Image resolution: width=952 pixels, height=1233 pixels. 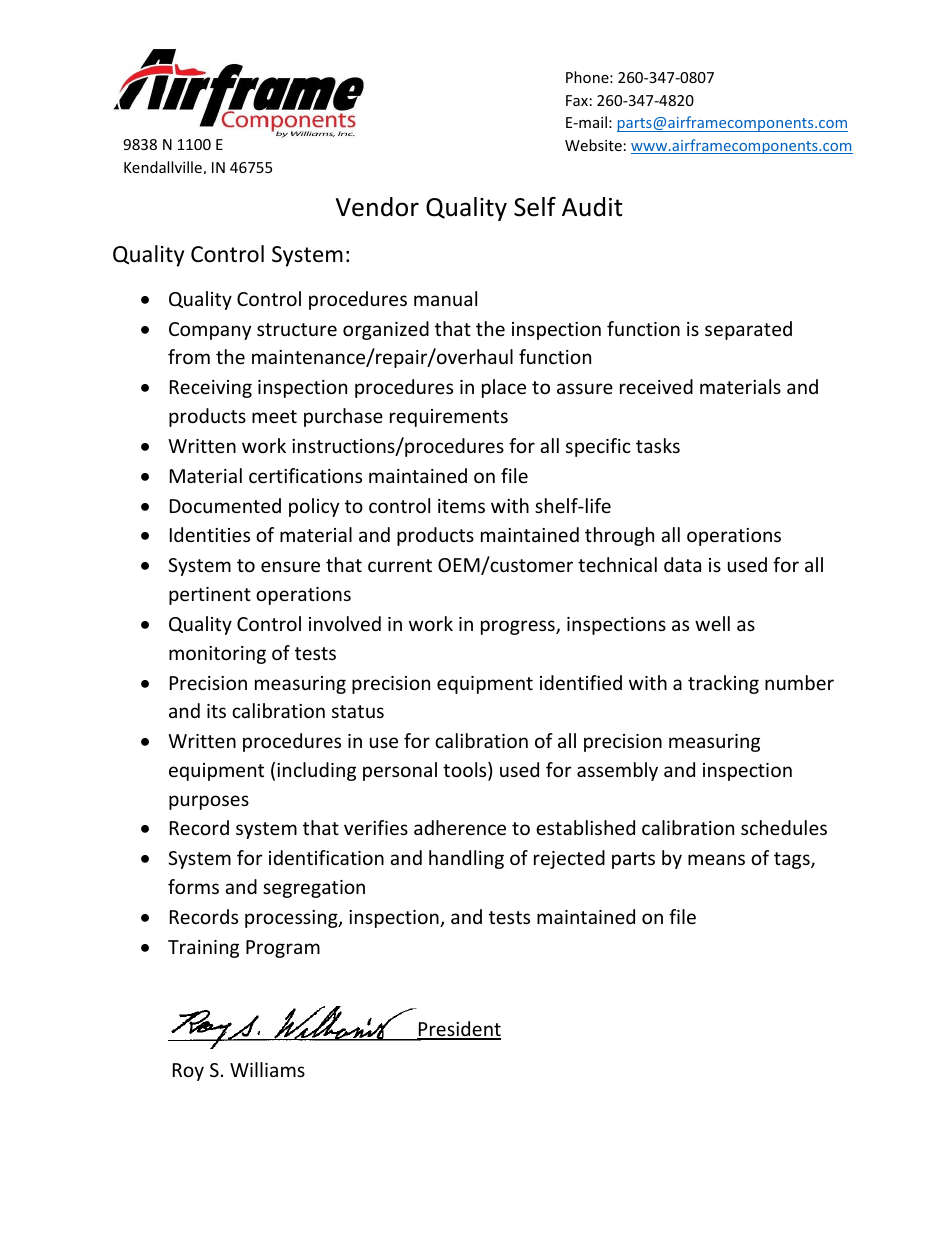 What do you see at coordinates (377, 207) in the screenshot?
I see `Vendor` at bounding box center [377, 207].
